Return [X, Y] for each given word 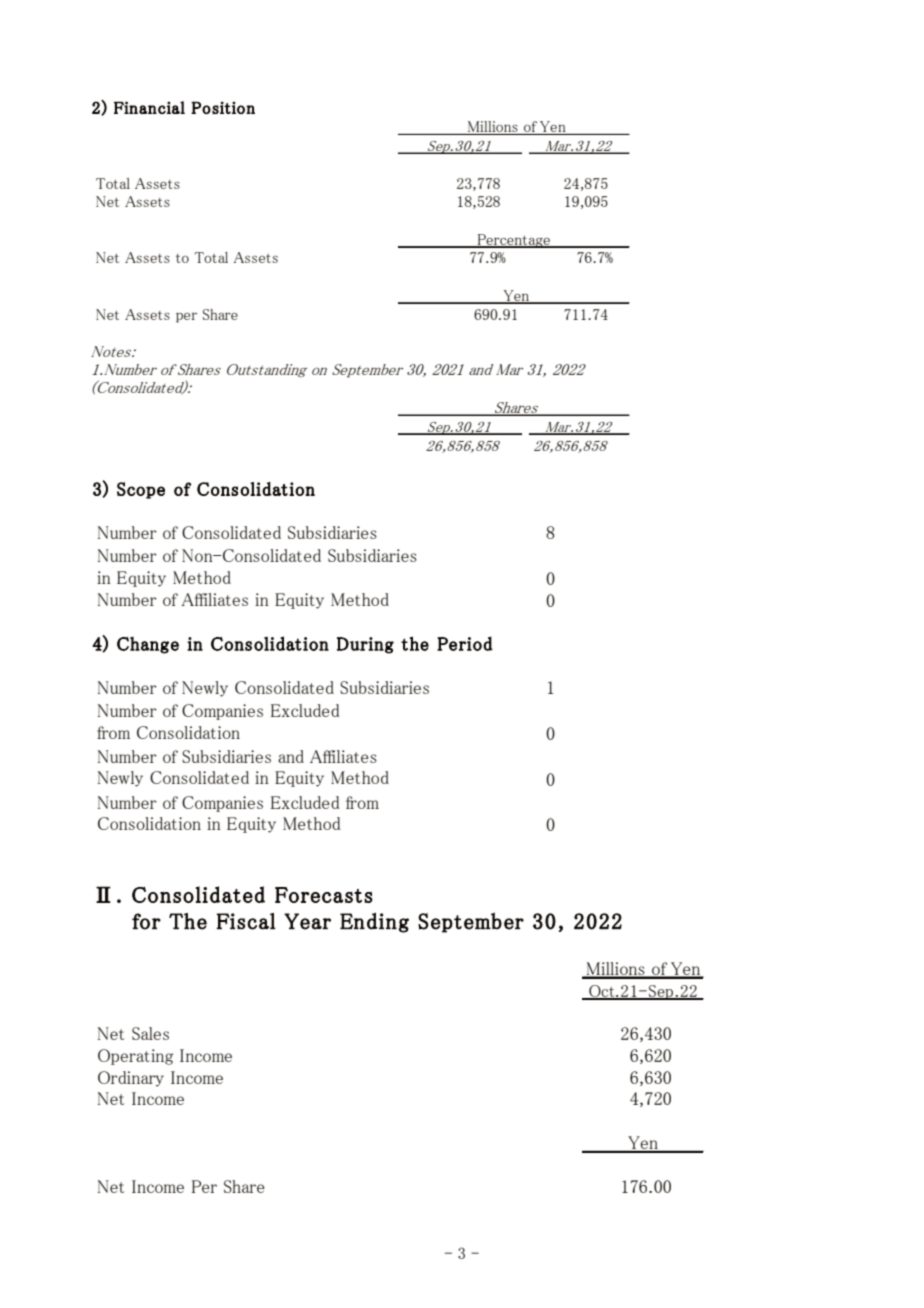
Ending [374, 922]
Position [223, 107]
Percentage [513, 241]
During [365, 645]
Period [465, 643]
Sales [150, 1033]
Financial [149, 107]
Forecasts [324, 895]
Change [148, 645]
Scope [141, 490]
